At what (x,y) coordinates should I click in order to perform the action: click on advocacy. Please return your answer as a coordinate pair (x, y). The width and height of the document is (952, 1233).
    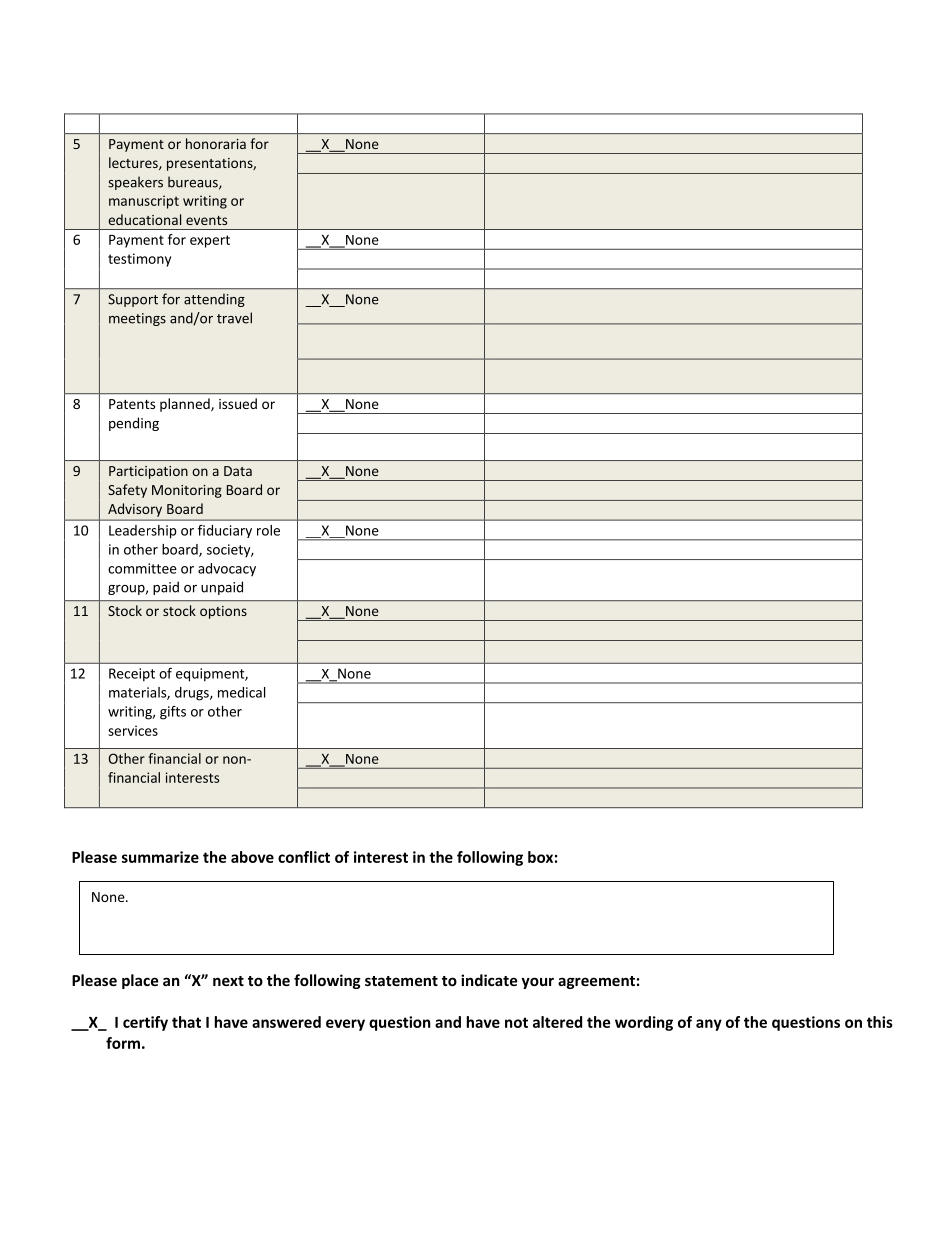
    Looking at the image, I should click on (227, 569).
